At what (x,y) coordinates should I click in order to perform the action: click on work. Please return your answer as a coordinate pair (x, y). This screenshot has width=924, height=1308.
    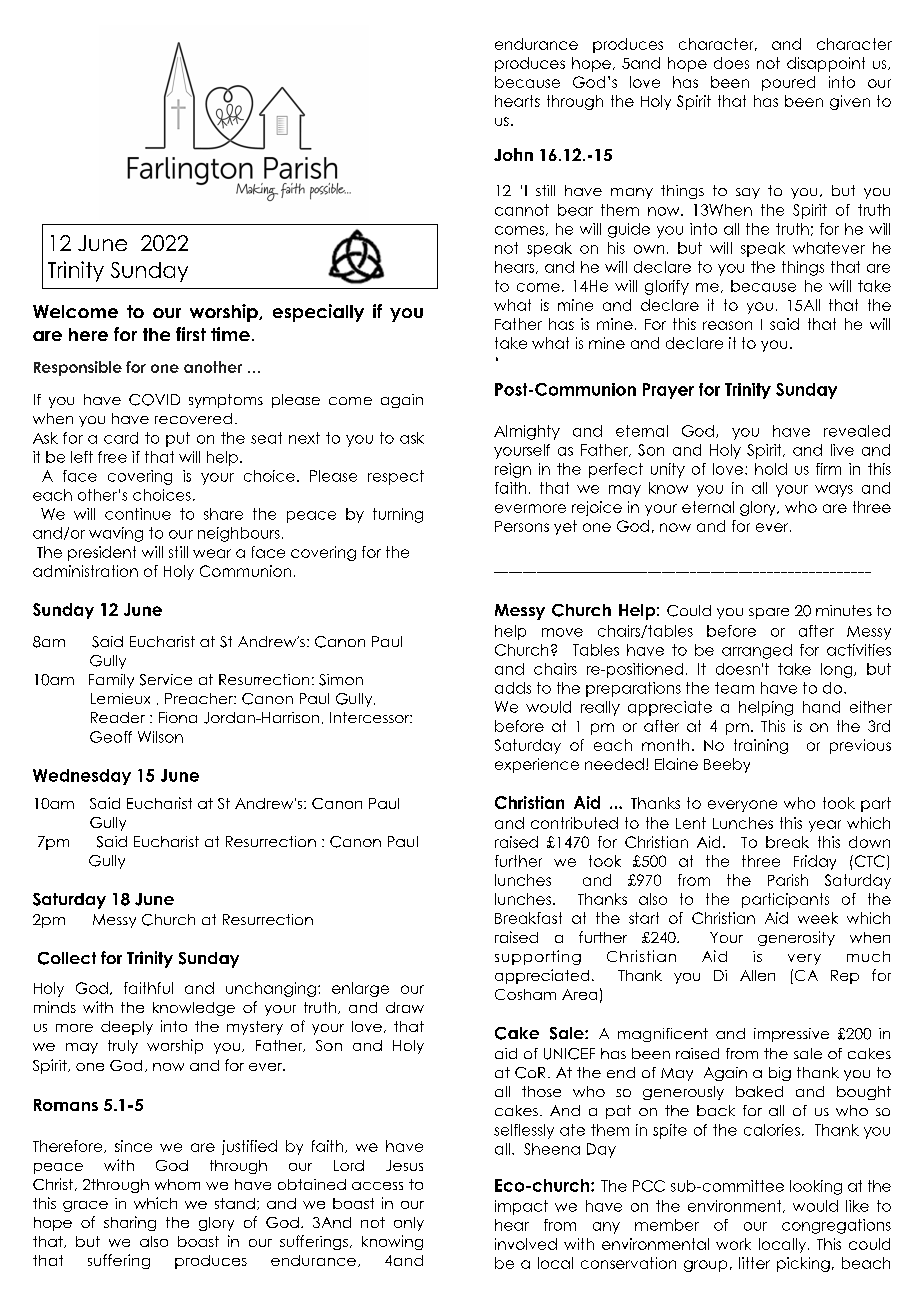
    Looking at the image, I should click on (733, 1244).
